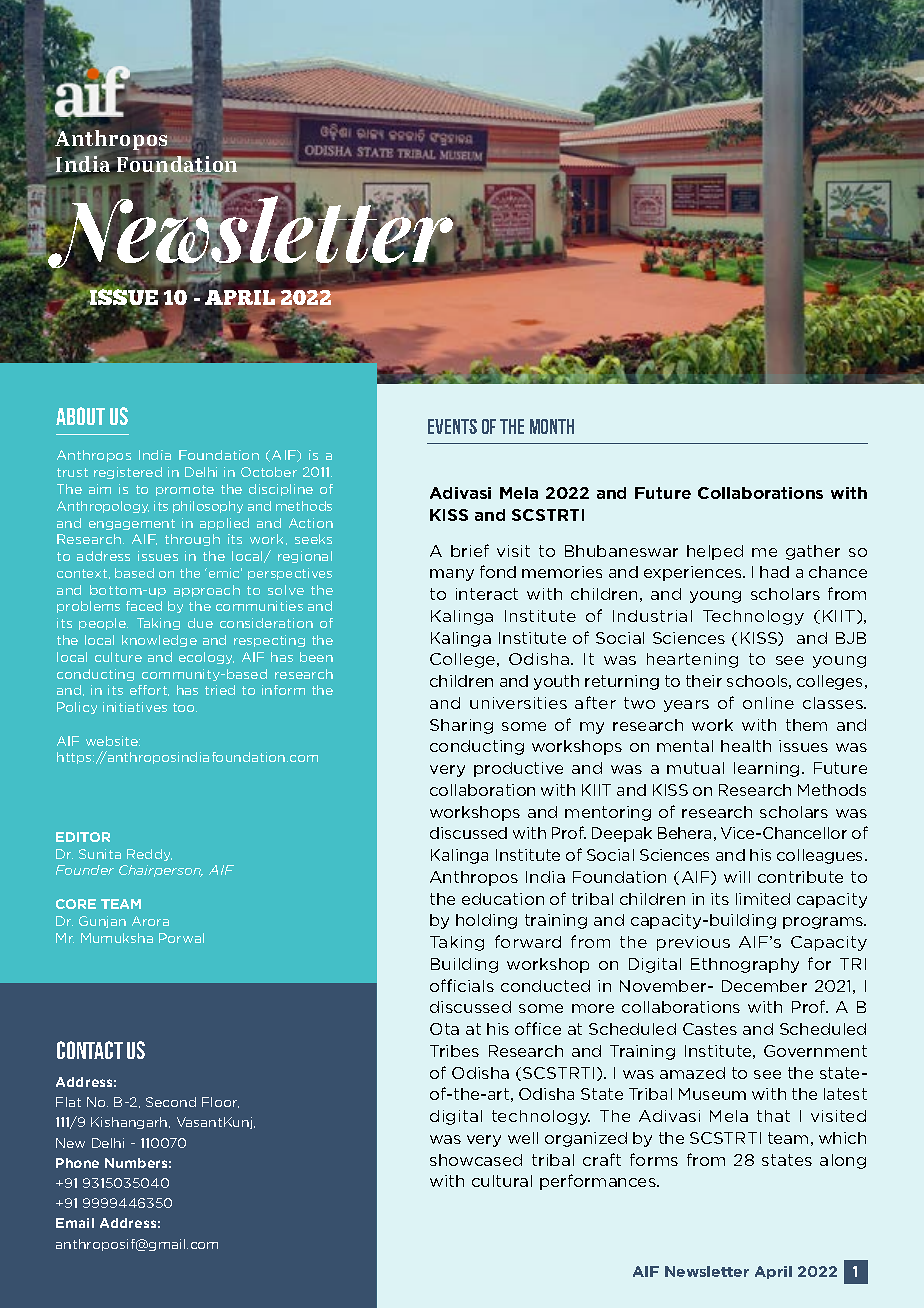  What do you see at coordinates (452, 426) in the image?
I see `EVENTS` at bounding box center [452, 426].
